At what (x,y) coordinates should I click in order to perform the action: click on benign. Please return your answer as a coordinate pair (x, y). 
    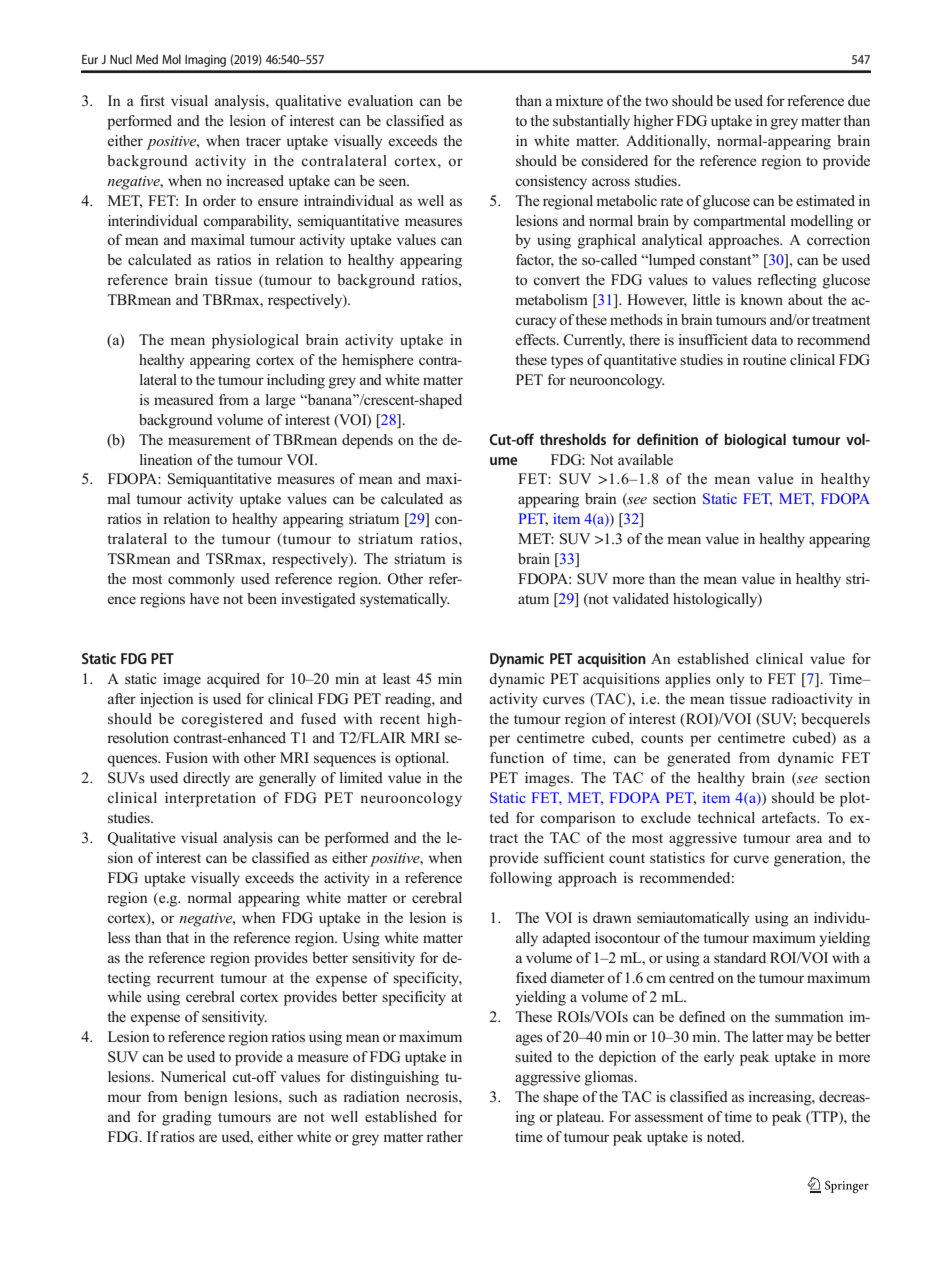
    Looking at the image, I should click on (206, 1098).
